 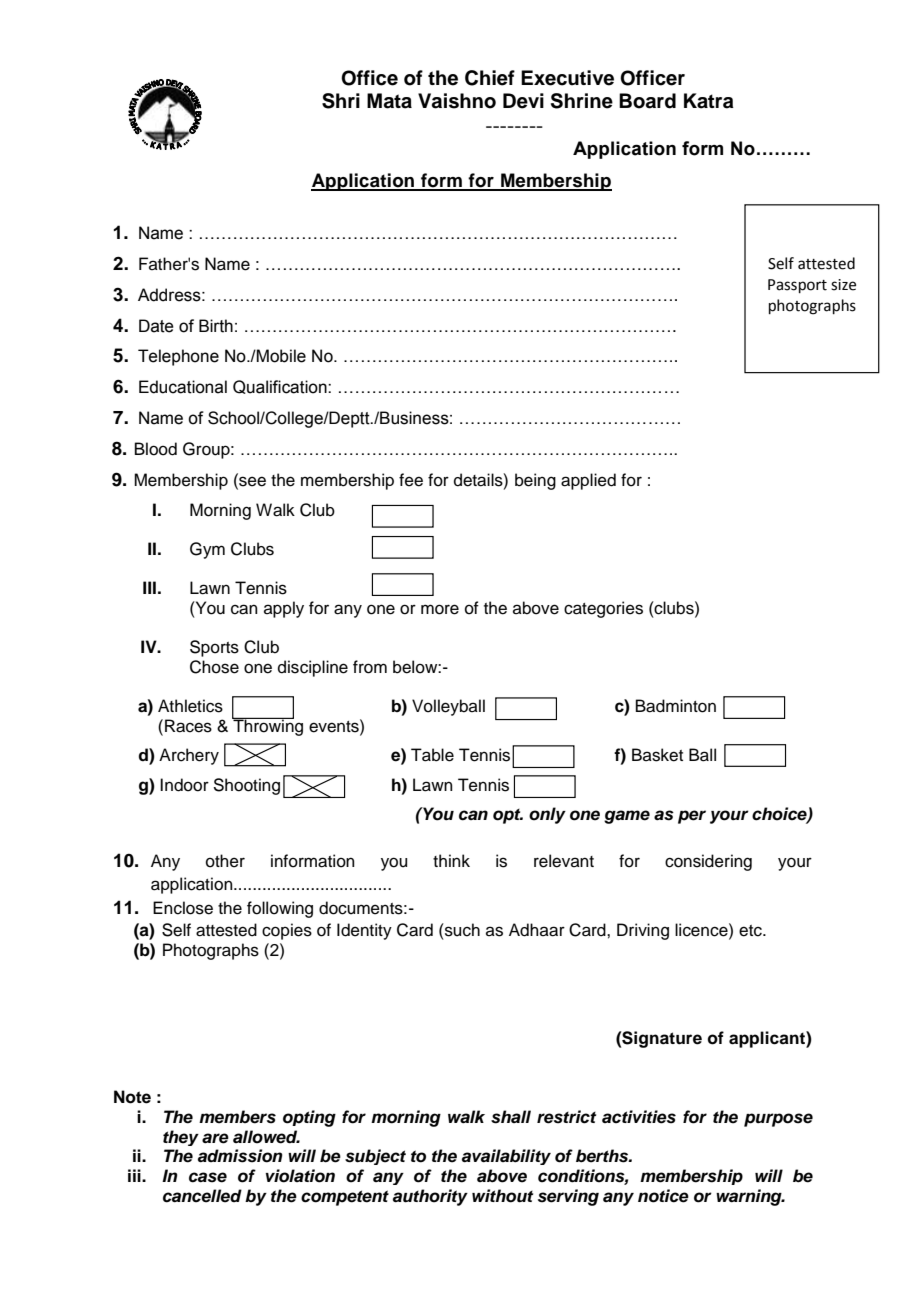 I want to click on Sports, so click(x=214, y=648).
